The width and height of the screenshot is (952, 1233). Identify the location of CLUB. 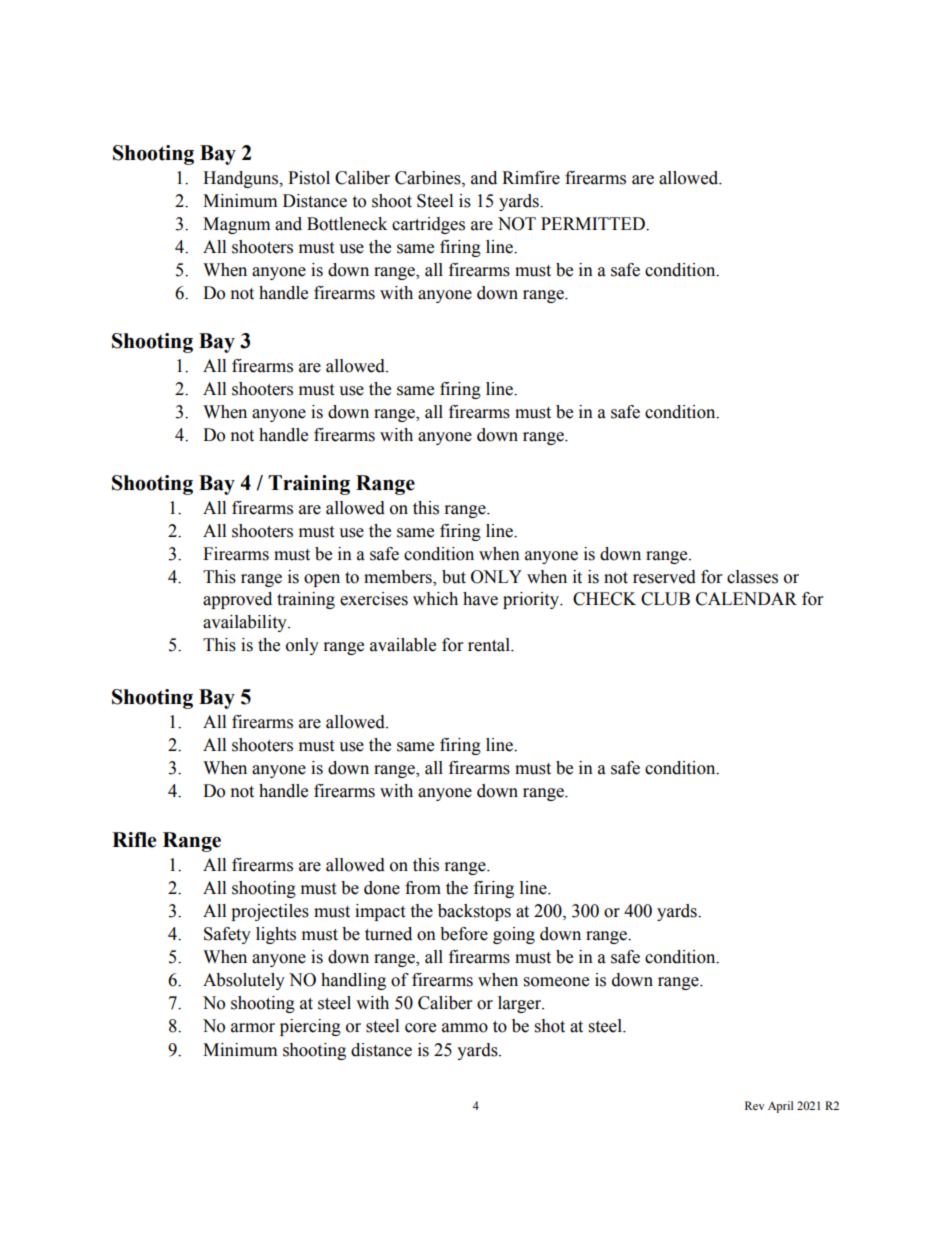
(665, 599).
